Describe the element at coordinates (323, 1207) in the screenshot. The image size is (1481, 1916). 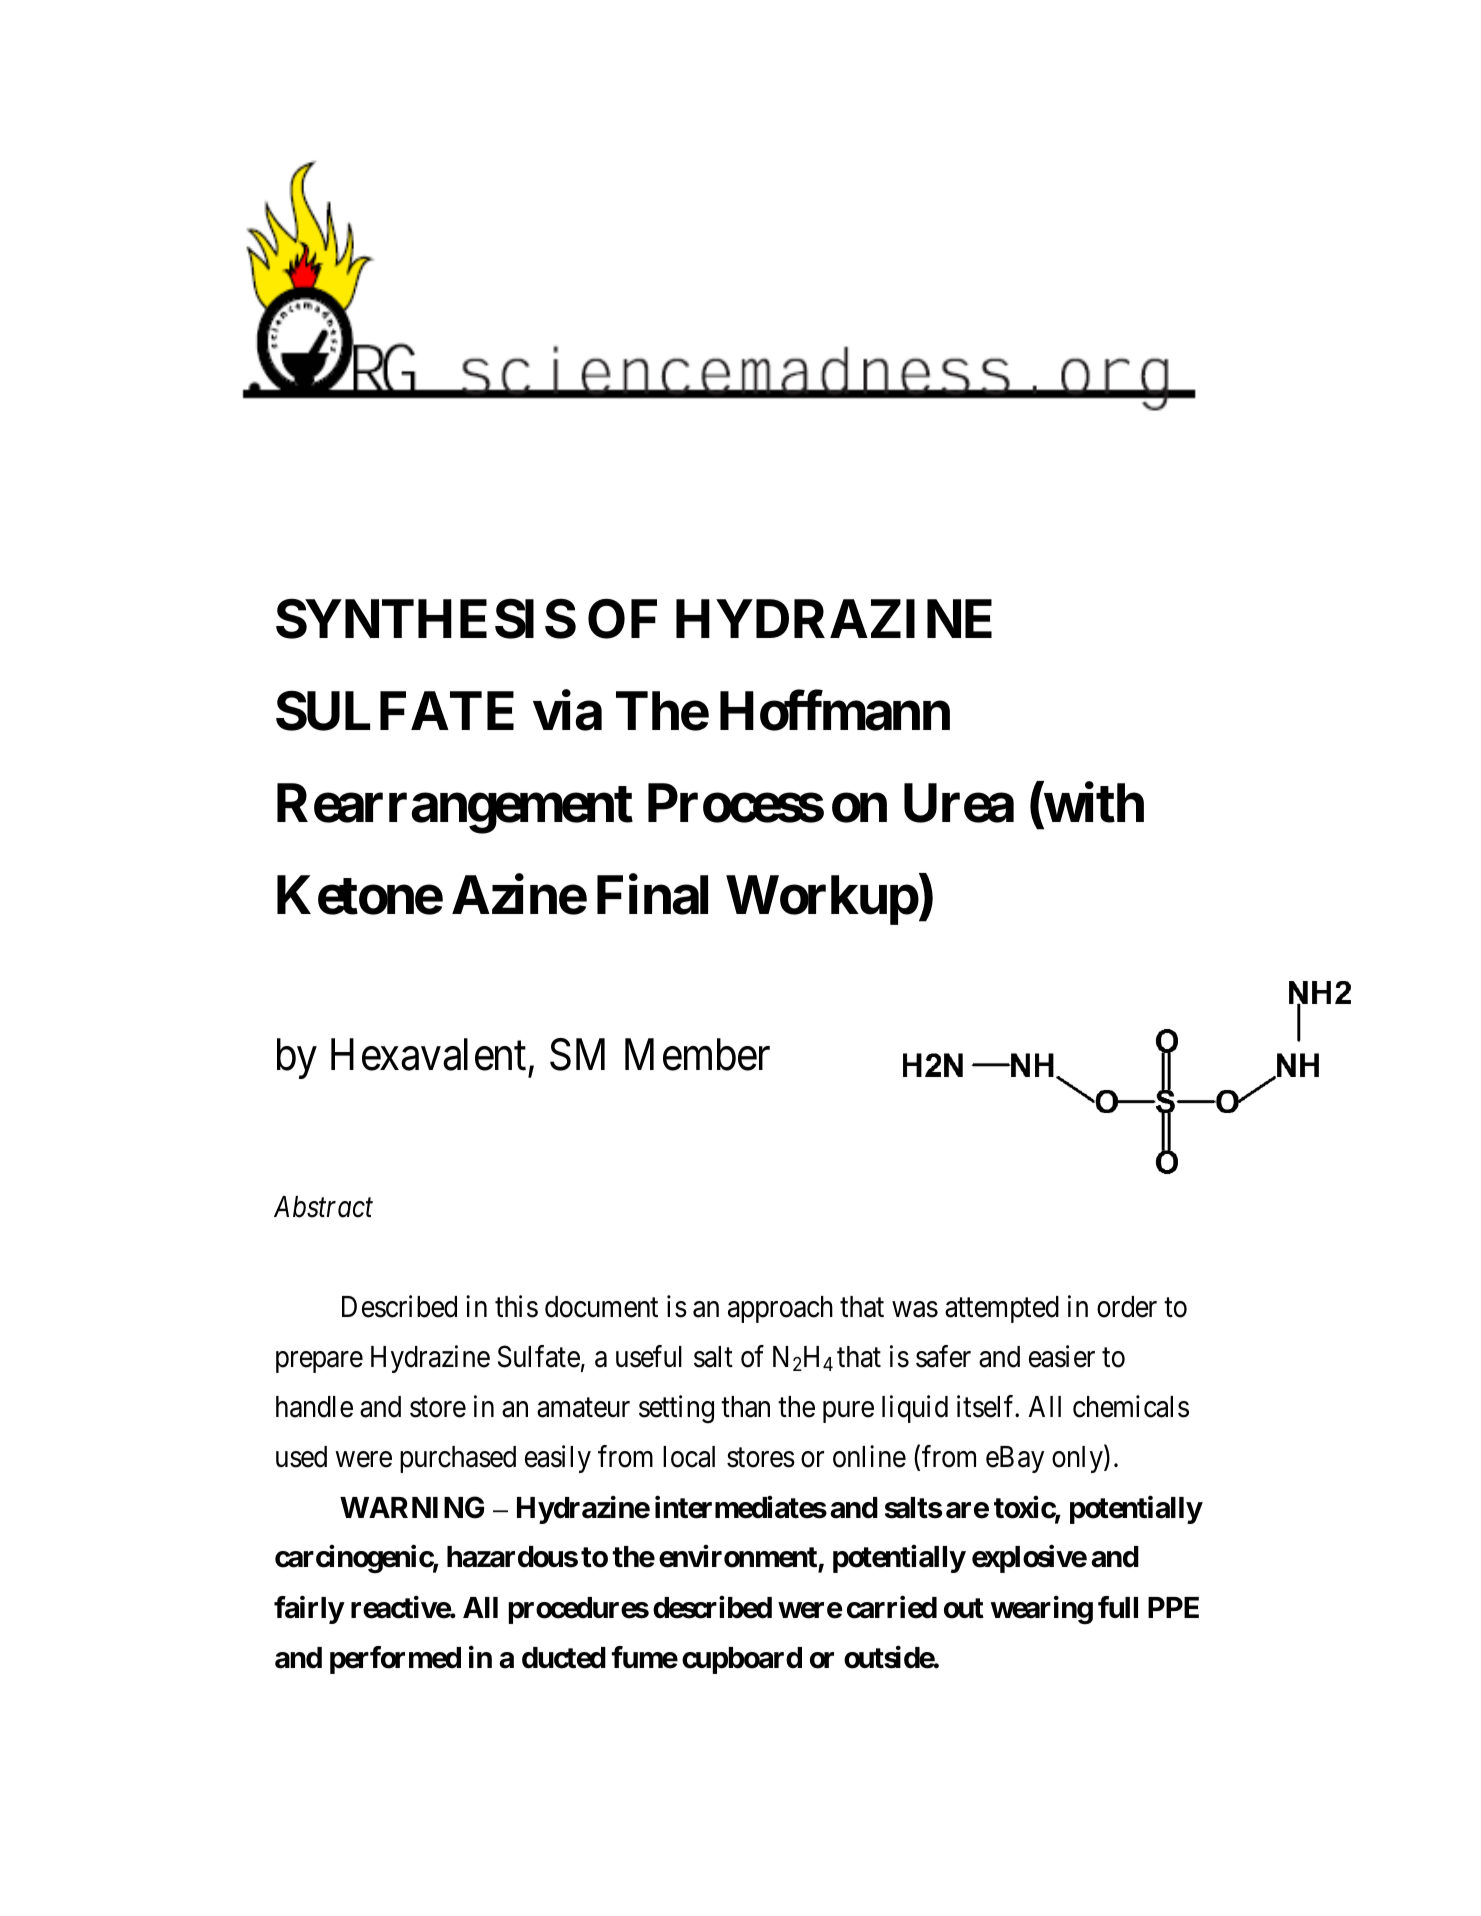
I see `Abstract` at that location.
